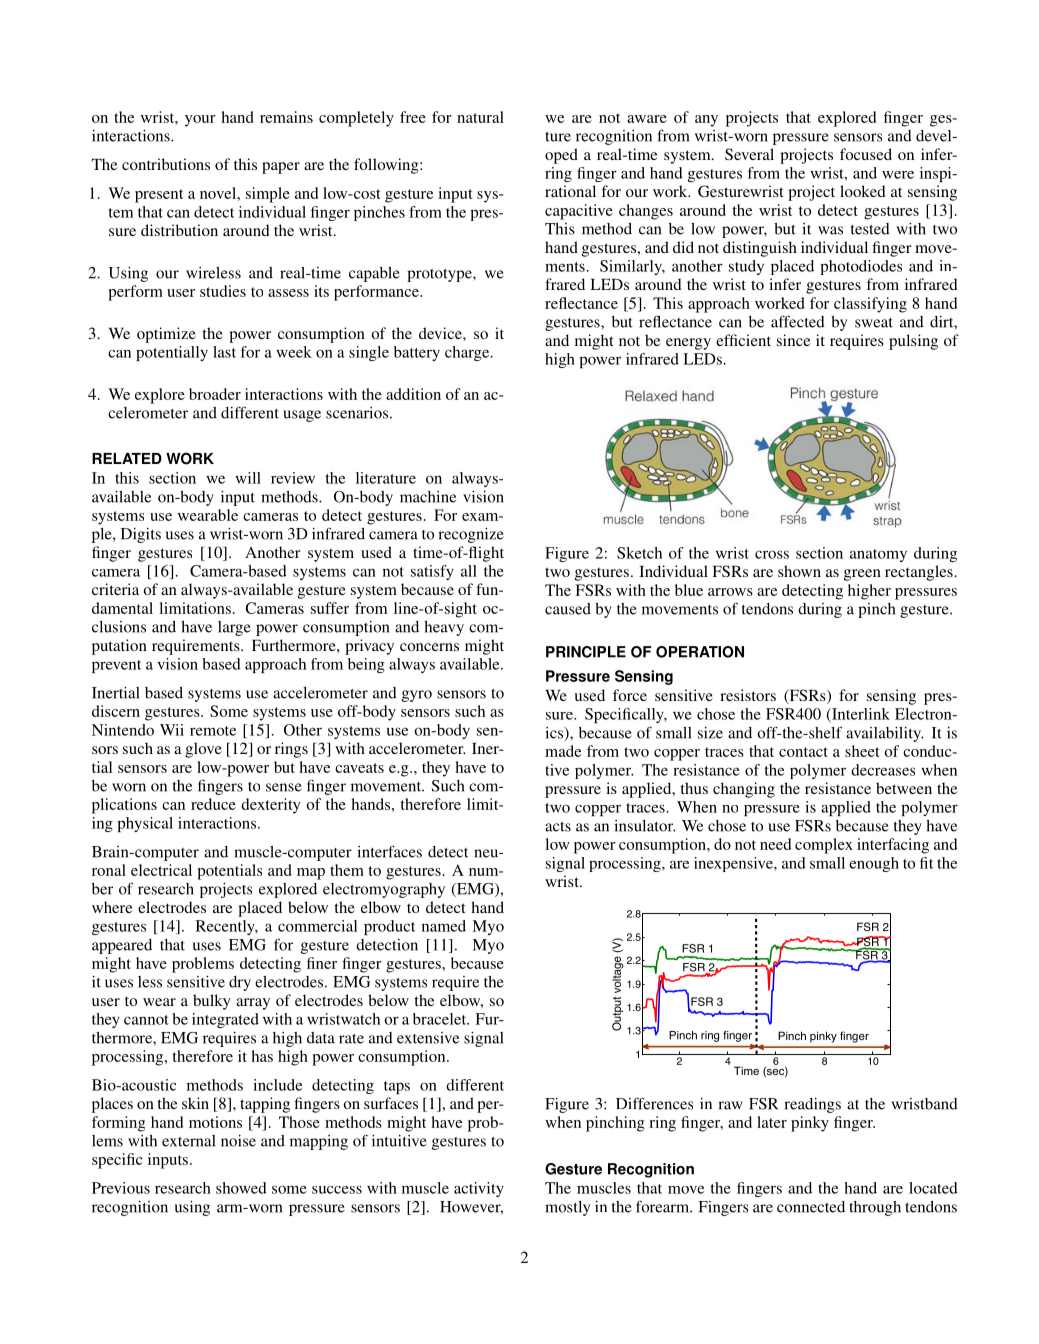  What do you see at coordinates (480, 117) in the screenshot?
I see `natural` at bounding box center [480, 117].
